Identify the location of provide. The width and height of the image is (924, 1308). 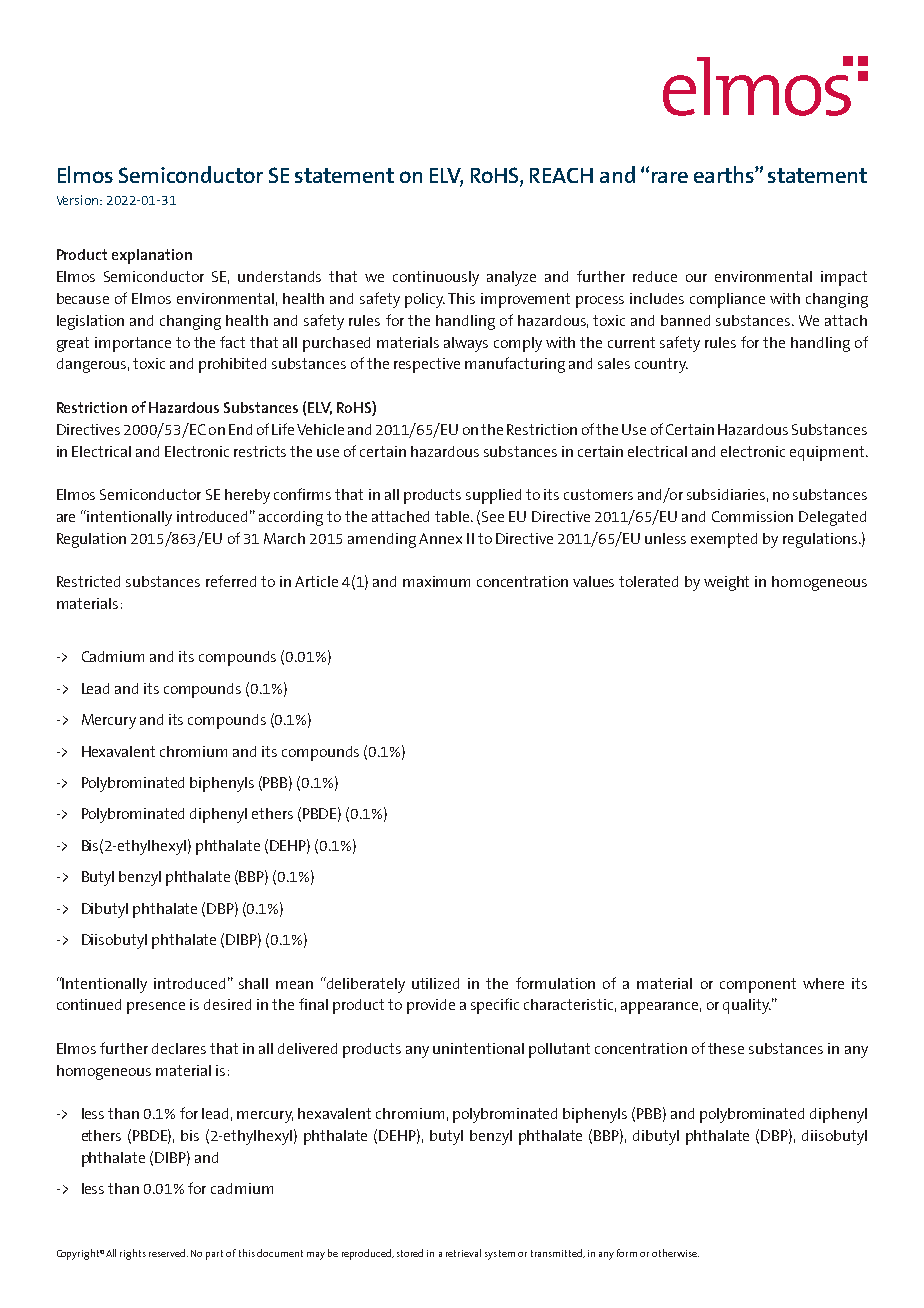
(431, 1006).
